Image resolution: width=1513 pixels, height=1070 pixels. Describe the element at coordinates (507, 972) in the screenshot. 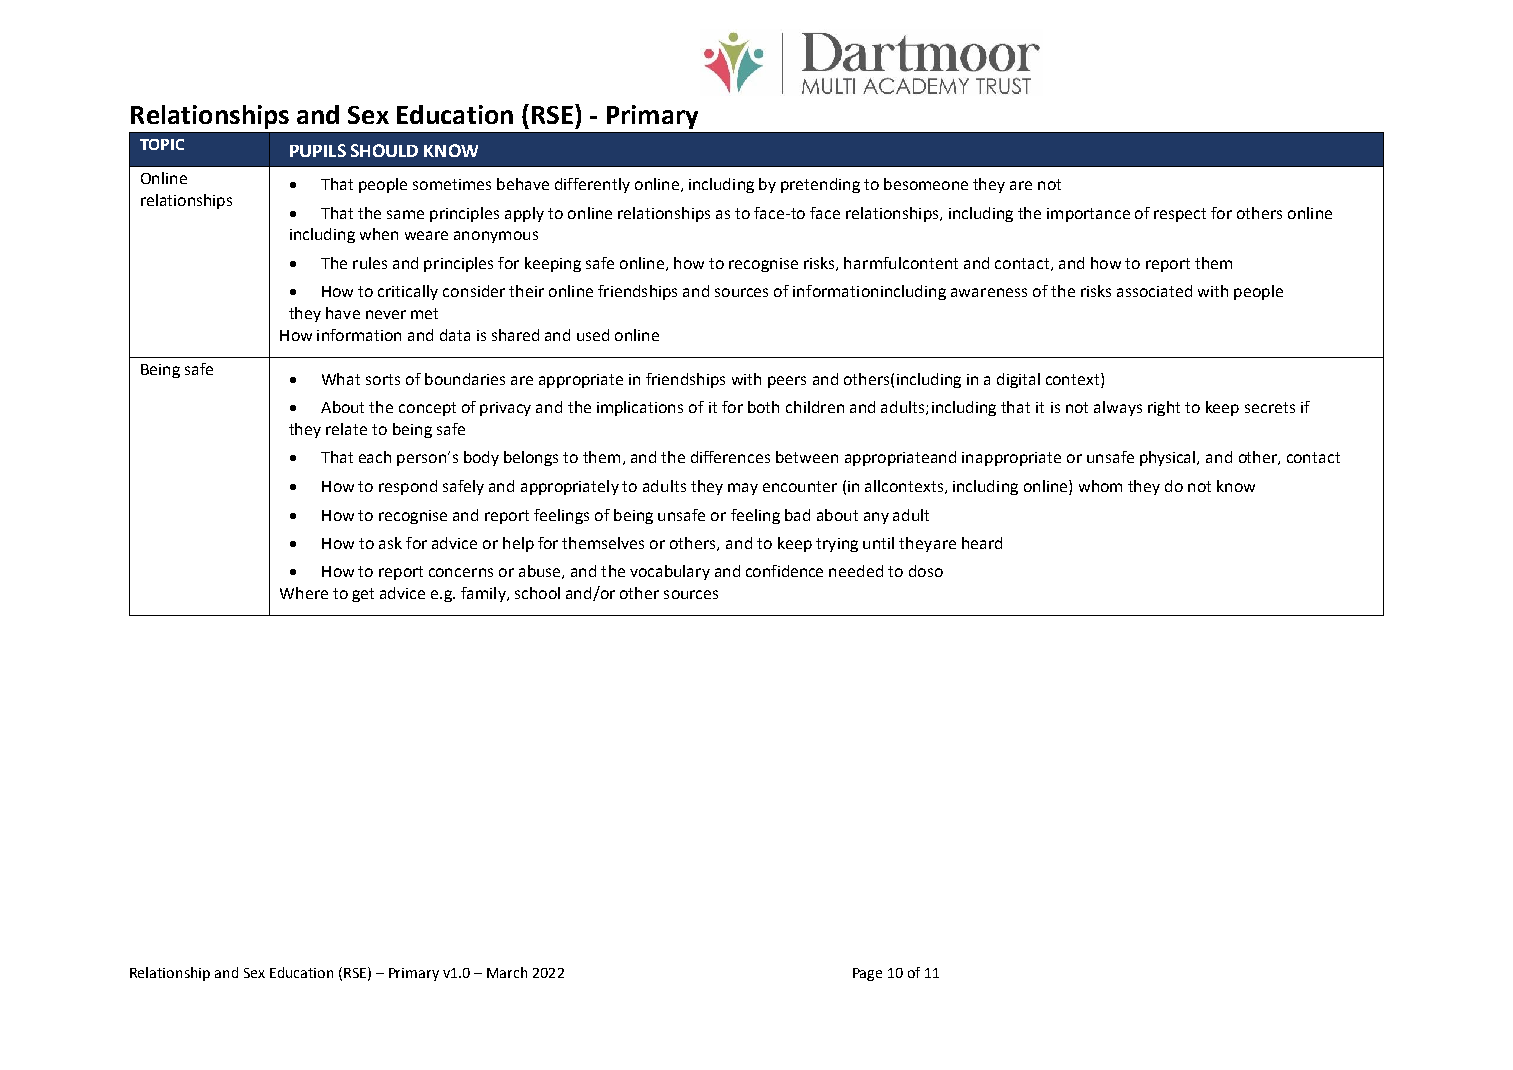

I see `March` at that location.
